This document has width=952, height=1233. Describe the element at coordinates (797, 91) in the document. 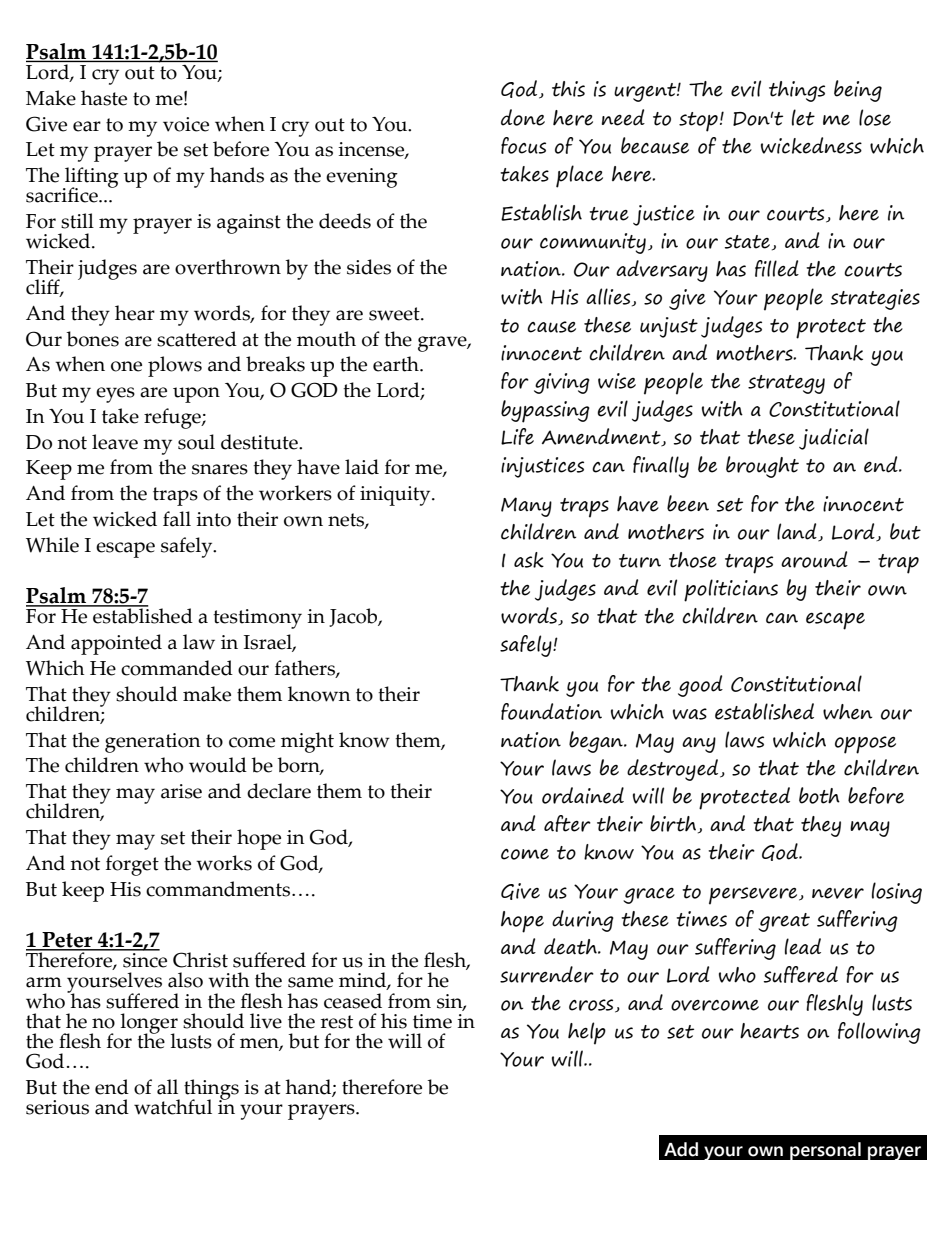

I see `things` at that location.
